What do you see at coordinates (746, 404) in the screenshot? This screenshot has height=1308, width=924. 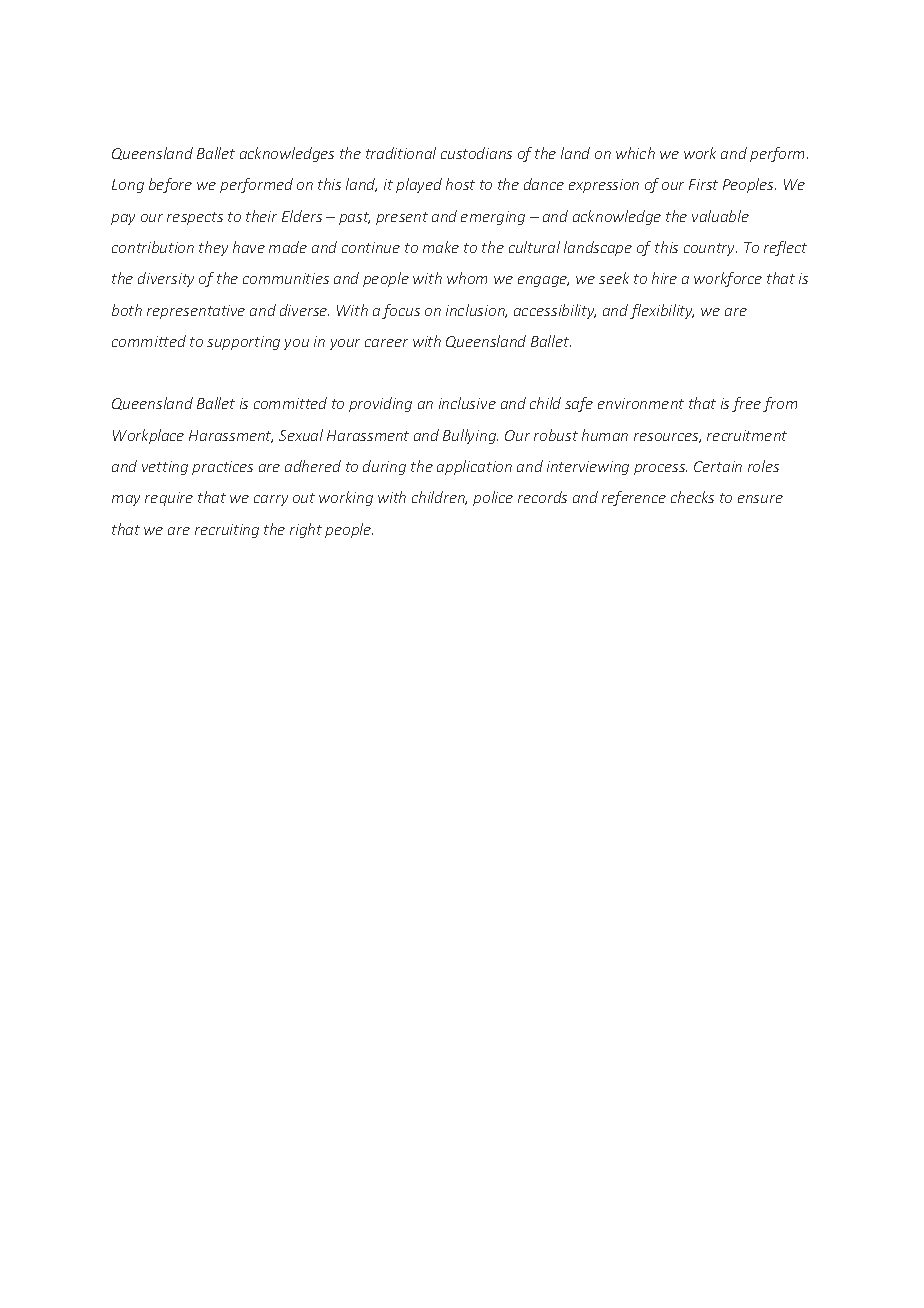 I see `free` at bounding box center [746, 404].
